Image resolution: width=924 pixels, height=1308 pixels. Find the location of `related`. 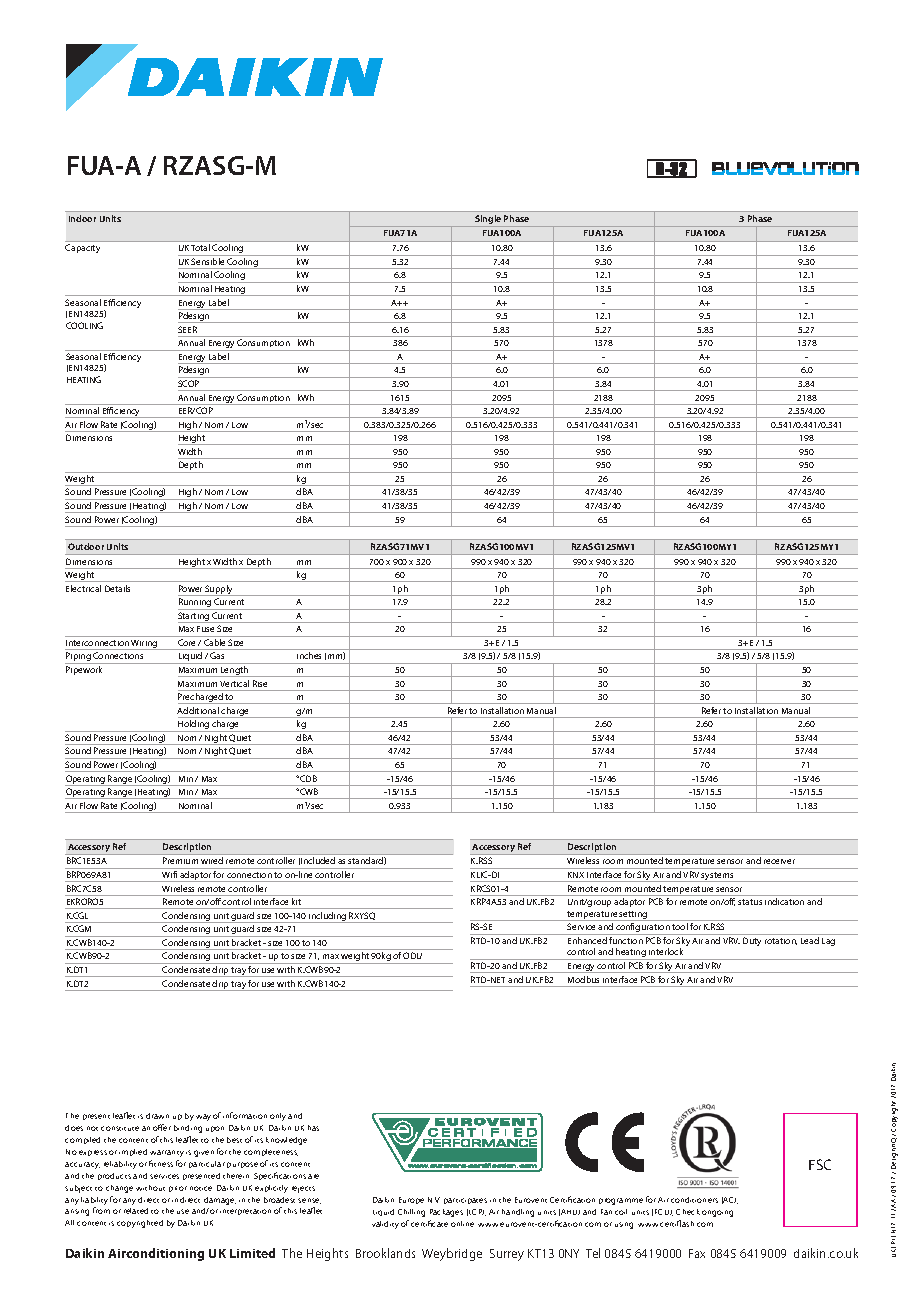

related is located at coordinates (136, 1211).
